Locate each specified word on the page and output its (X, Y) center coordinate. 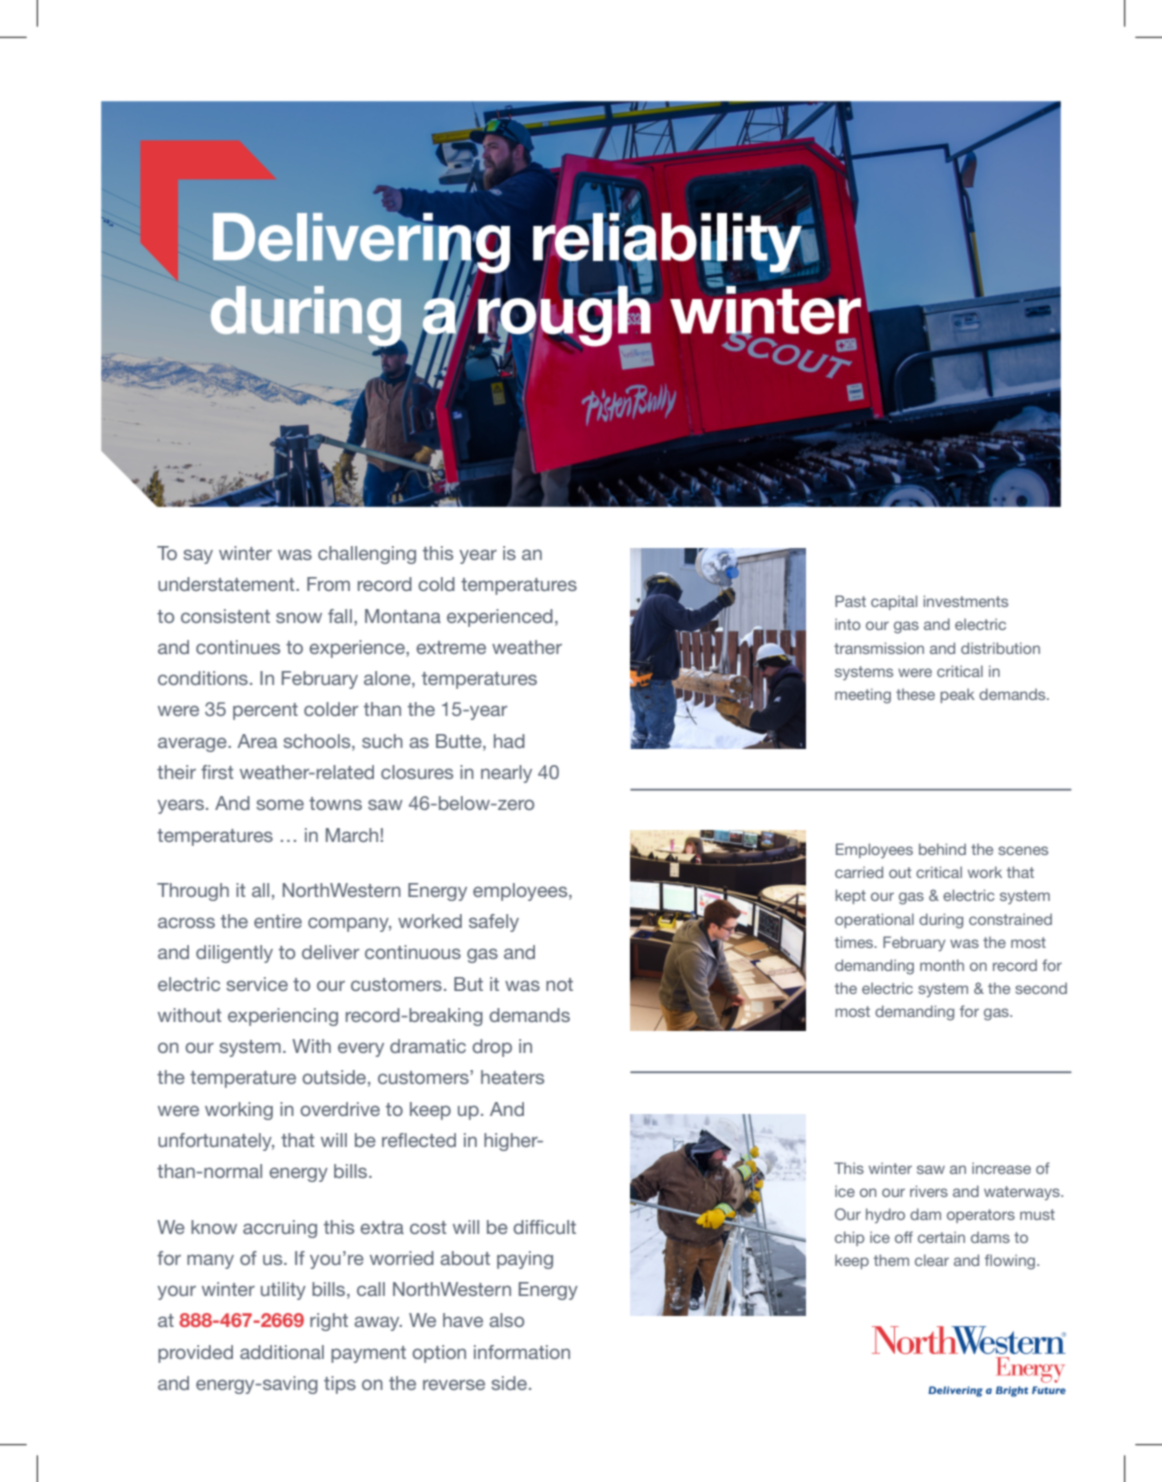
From (328, 584)
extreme (451, 647)
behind (942, 849)
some (280, 804)
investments (965, 601)
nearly (506, 774)
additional (282, 1352)
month (942, 965)
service (257, 984)
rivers (929, 1191)
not (559, 984)
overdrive (340, 1109)
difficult (544, 1227)
